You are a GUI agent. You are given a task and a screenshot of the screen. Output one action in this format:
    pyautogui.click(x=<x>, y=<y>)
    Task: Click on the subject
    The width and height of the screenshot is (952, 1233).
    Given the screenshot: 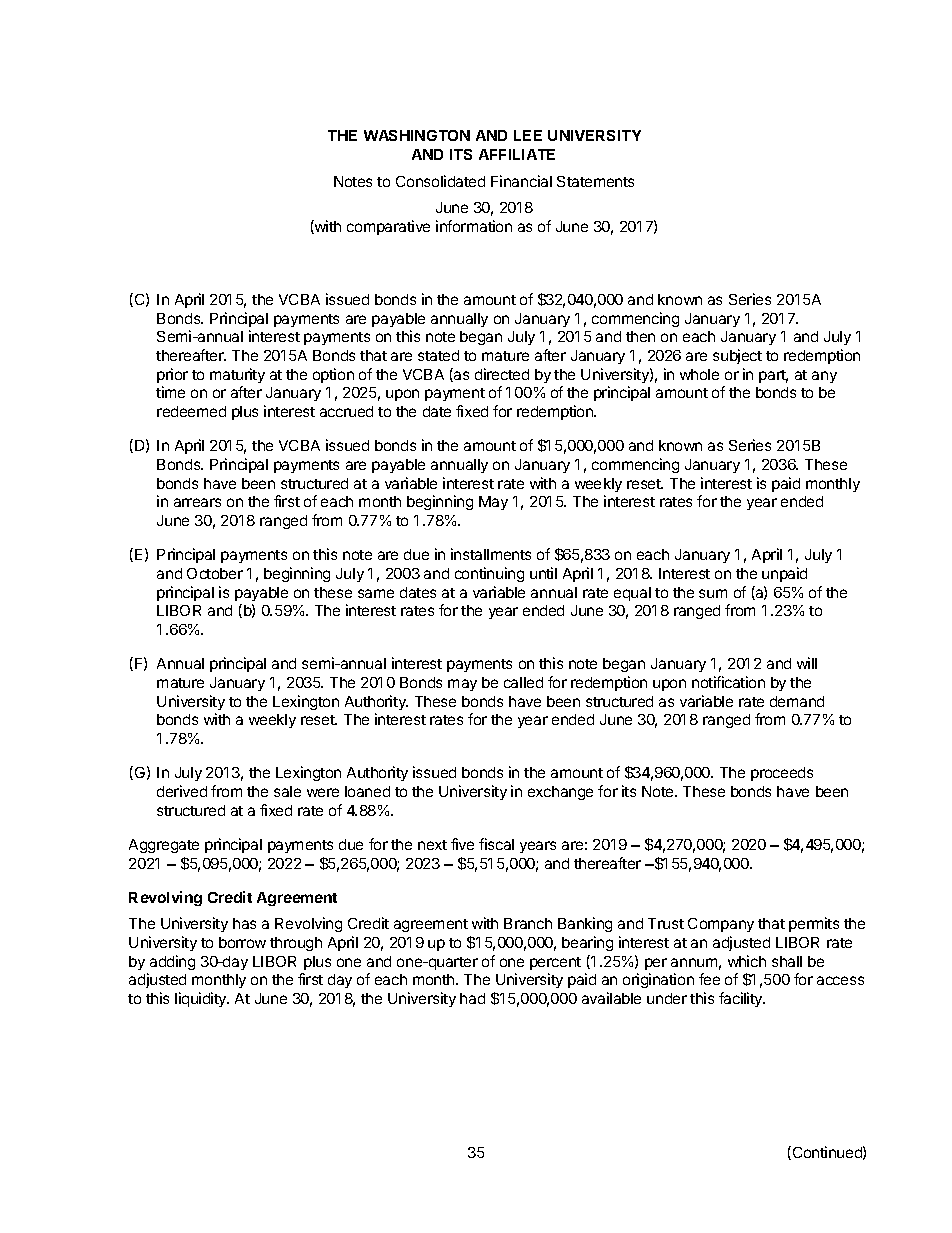 What is the action you would take?
    pyautogui.click(x=737, y=356)
